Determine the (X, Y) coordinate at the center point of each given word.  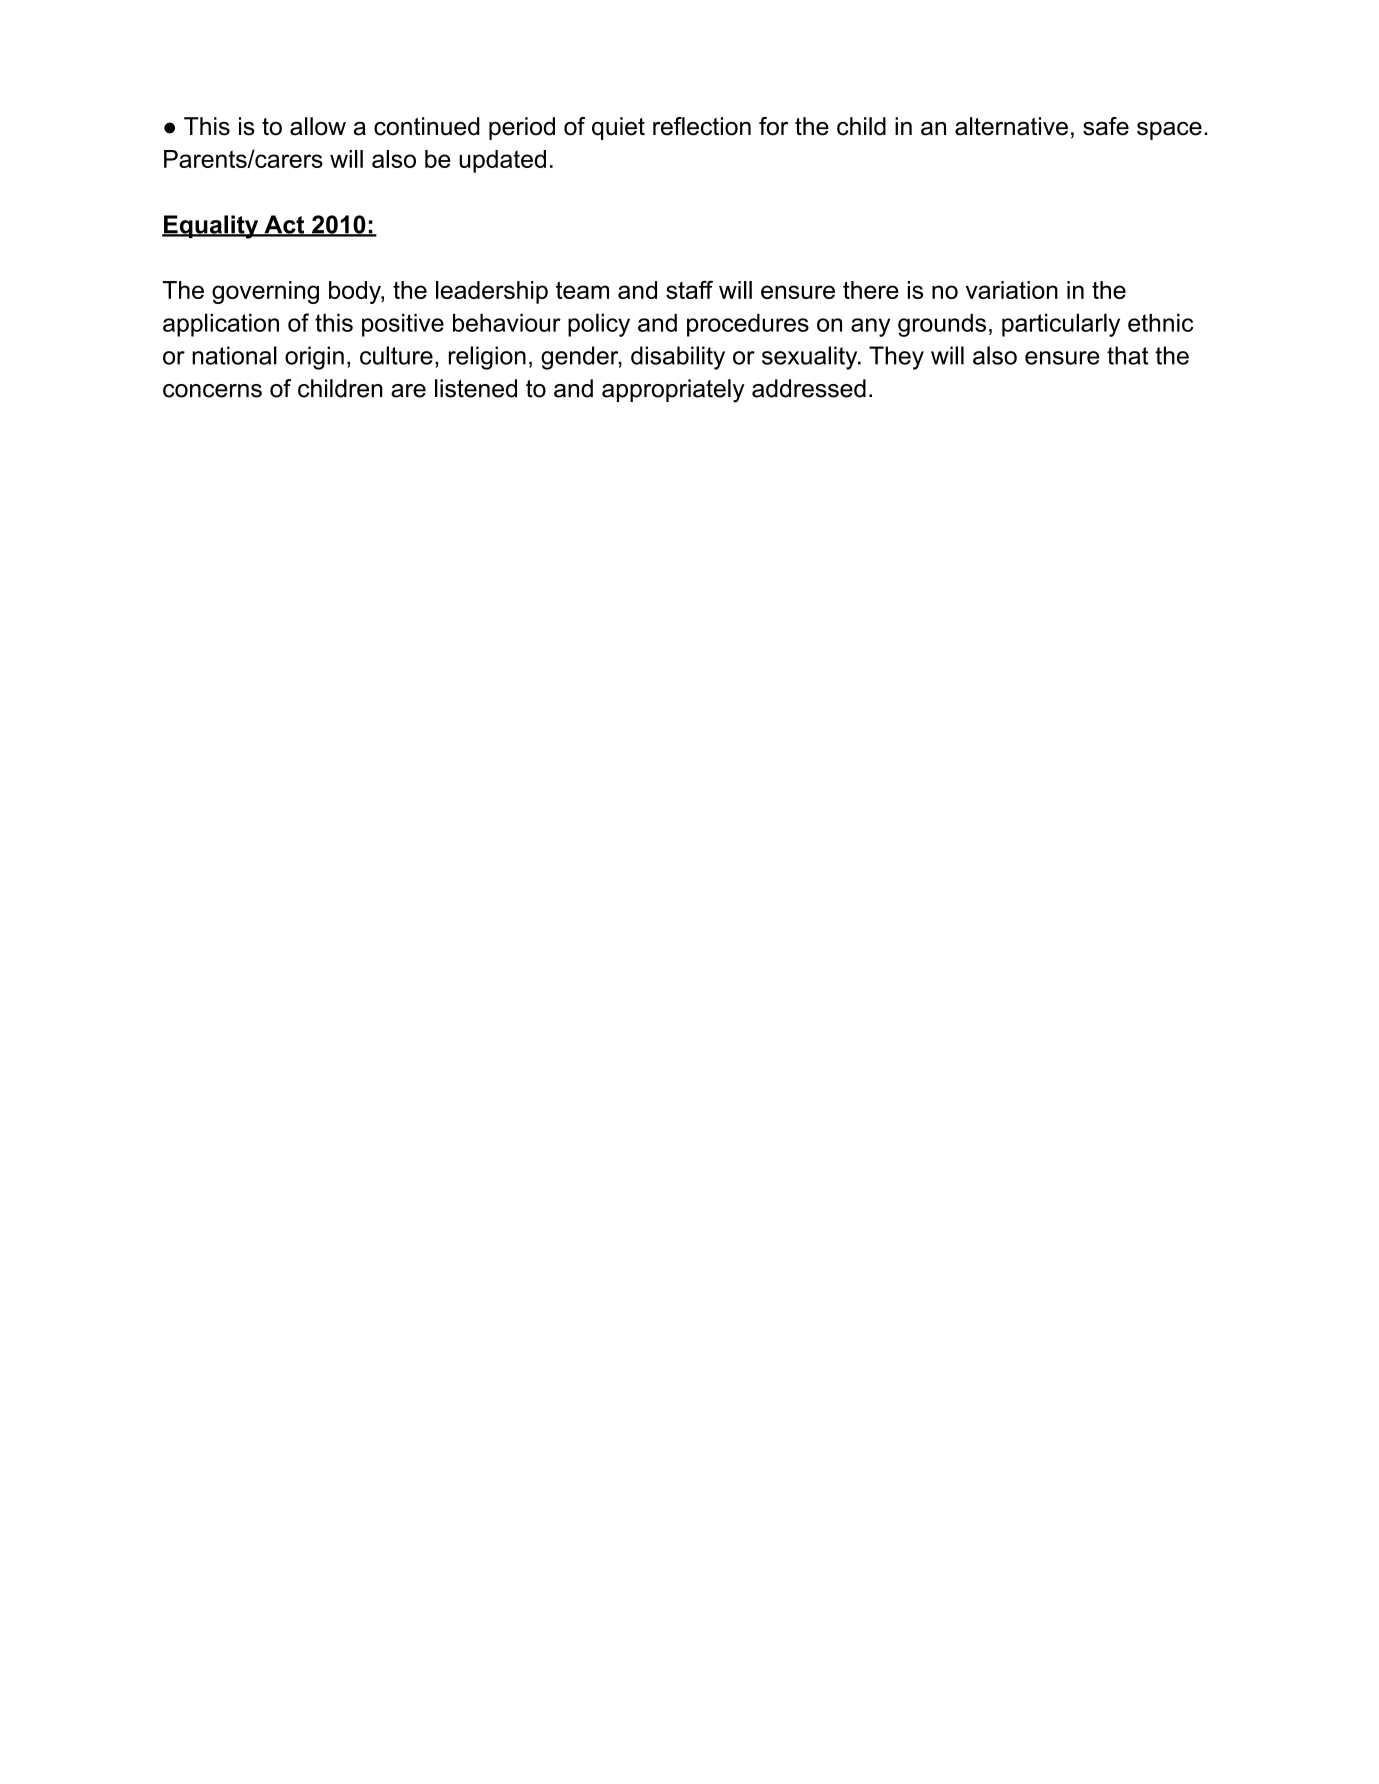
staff (689, 289)
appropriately (673, 391)
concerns (212, 391)
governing (265, 292)
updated (502, 161)
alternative (1011, 126)
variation (1012, 290)
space (1169, 131)
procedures (748, 325)
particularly (1061, 325)
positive (403, 325)
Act (284, 225)
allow (318, 126)
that (1127, 355)
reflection (702, 126)
